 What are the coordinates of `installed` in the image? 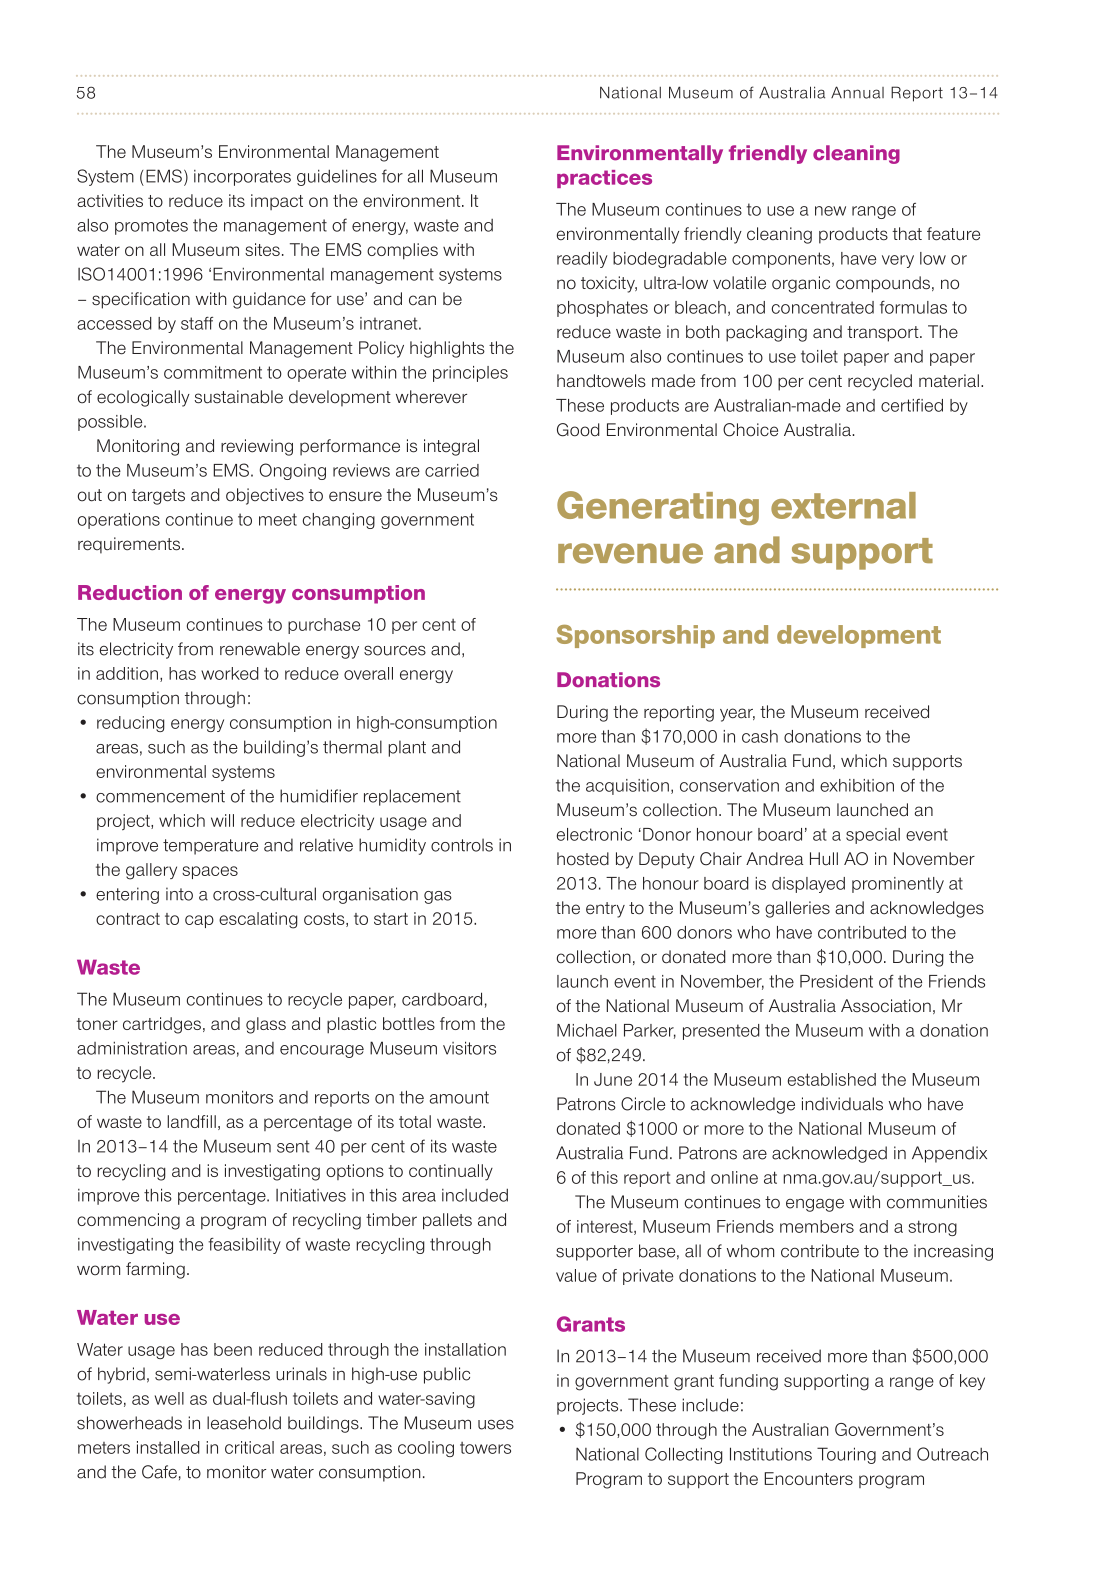 It's located at (168, 1447).
